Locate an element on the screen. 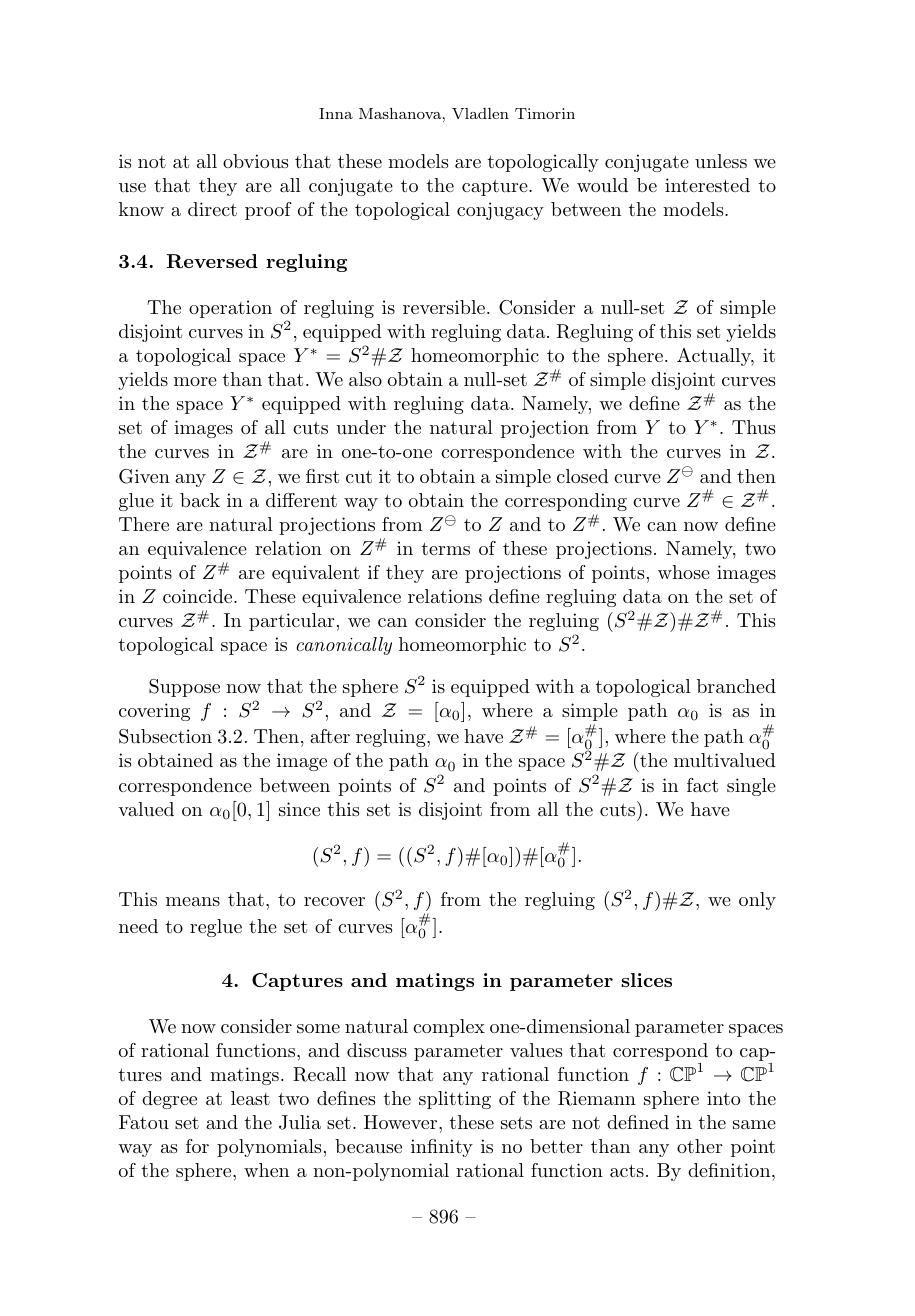 The image size is (915, 1316). obvious is located at coordinates (255, 161).
